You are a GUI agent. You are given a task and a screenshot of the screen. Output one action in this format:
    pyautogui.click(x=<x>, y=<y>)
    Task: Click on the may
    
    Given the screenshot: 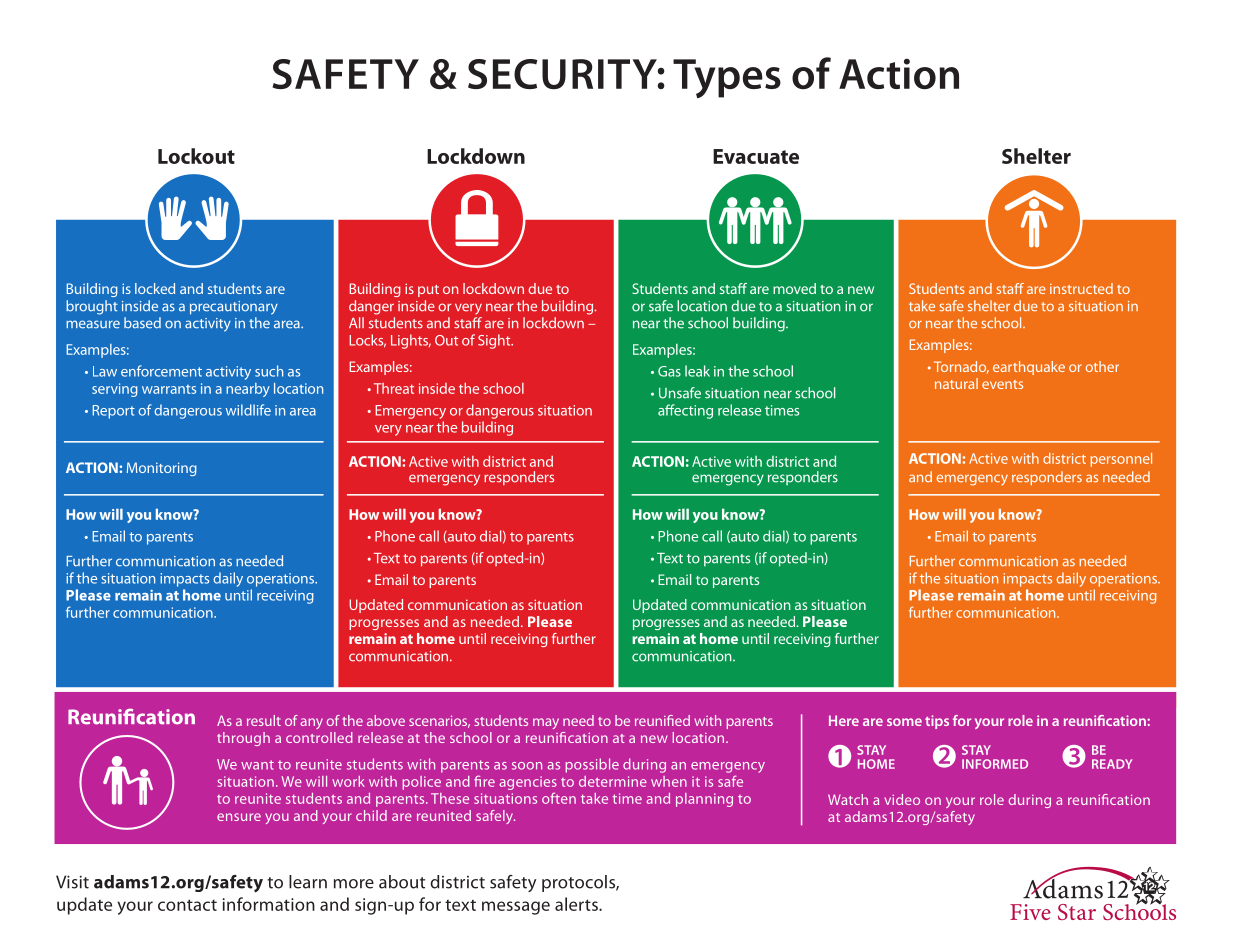 What is the action you would take?
    pyautogui.click(x=546, y=723)
